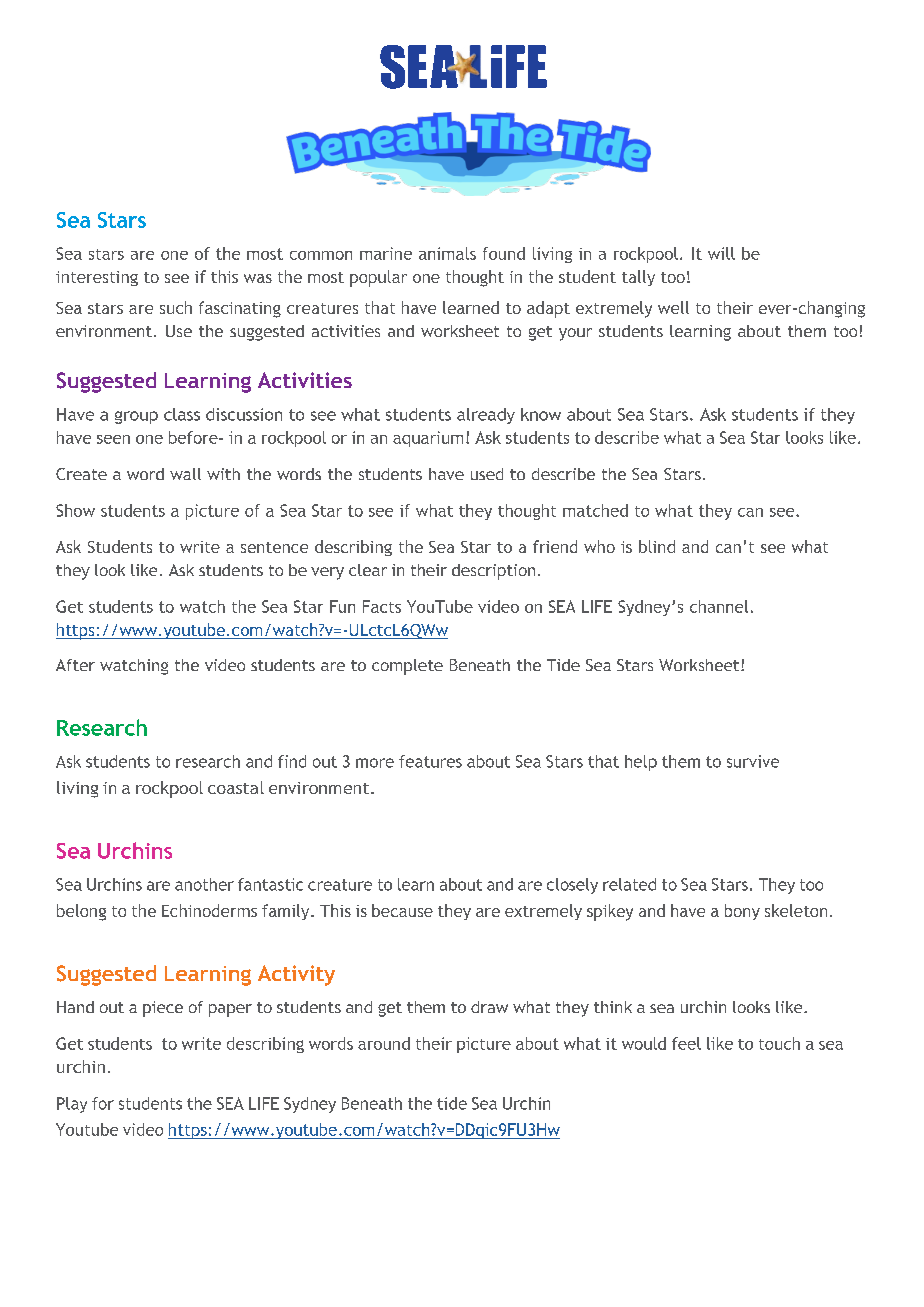 The width and height of the document is (924, 1307). Describe the element at coordinates (75, 665) in the document. I see `After` at that location.
